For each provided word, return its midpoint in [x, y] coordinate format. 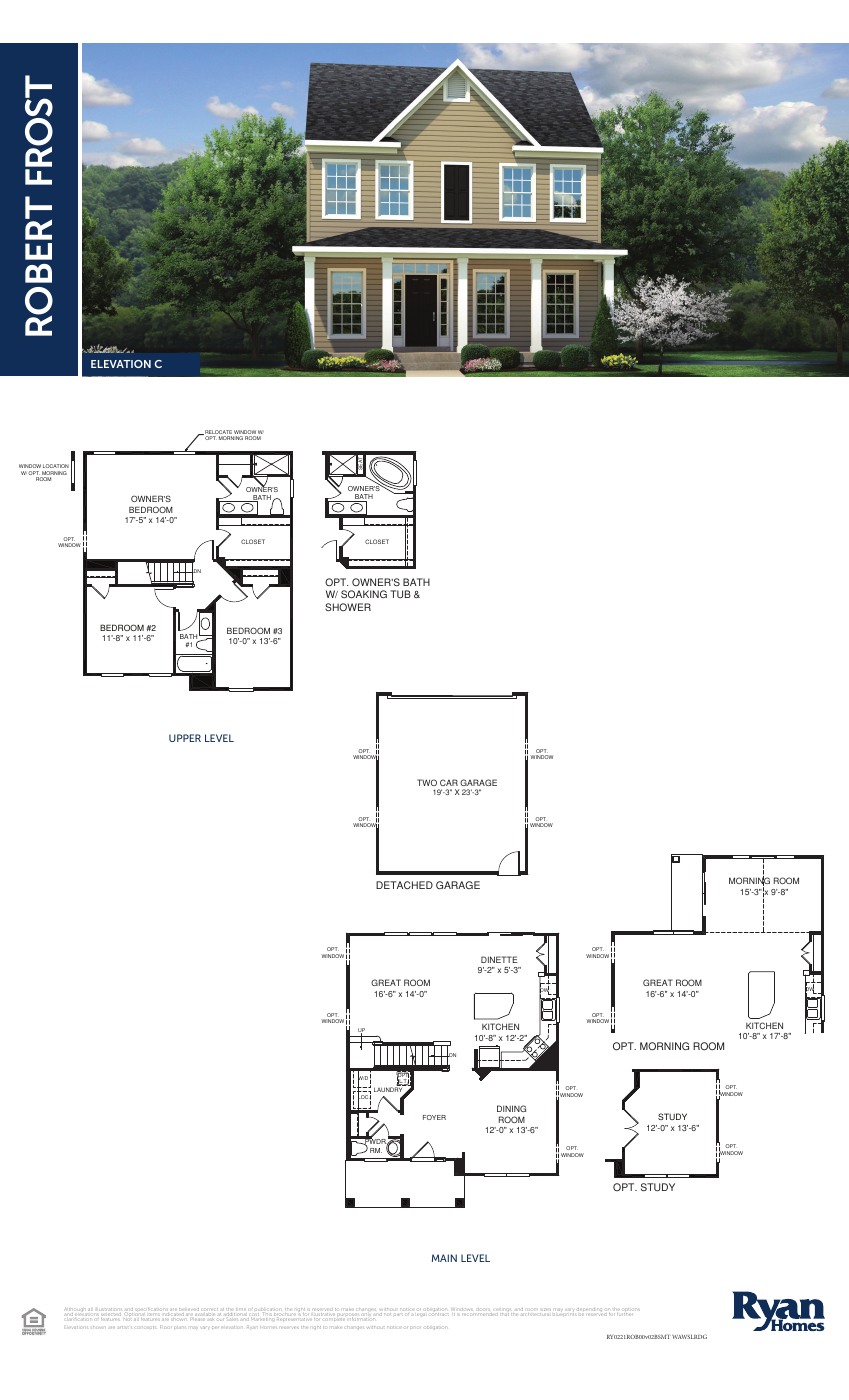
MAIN [444, 1258]
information [363, 1319]
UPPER [185, 738]
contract [439, 1313]
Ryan [251, 1328]
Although [76, 1311]
